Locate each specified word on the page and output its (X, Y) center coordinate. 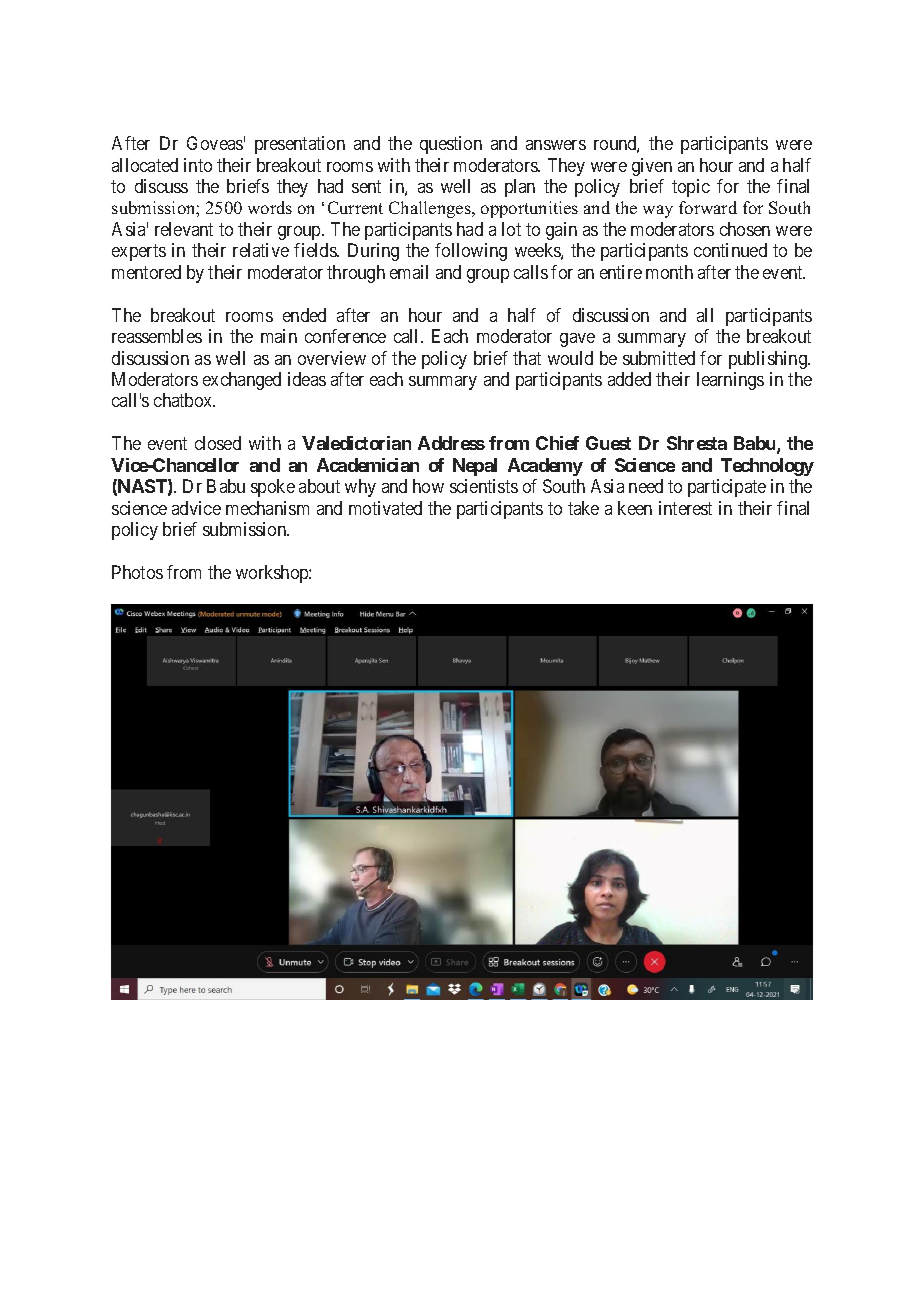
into (198, 165)
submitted (659, 358)
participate (727, 488)
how (428, 486)
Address (451, 443)
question (451, 145)
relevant (184, 229)
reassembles (157, 336)
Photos (137, 572)
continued (730, 250)
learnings (730, 381)
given (652, 167)
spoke (273, 488)
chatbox (184, 400)
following (471, 252)
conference (345, 336)
